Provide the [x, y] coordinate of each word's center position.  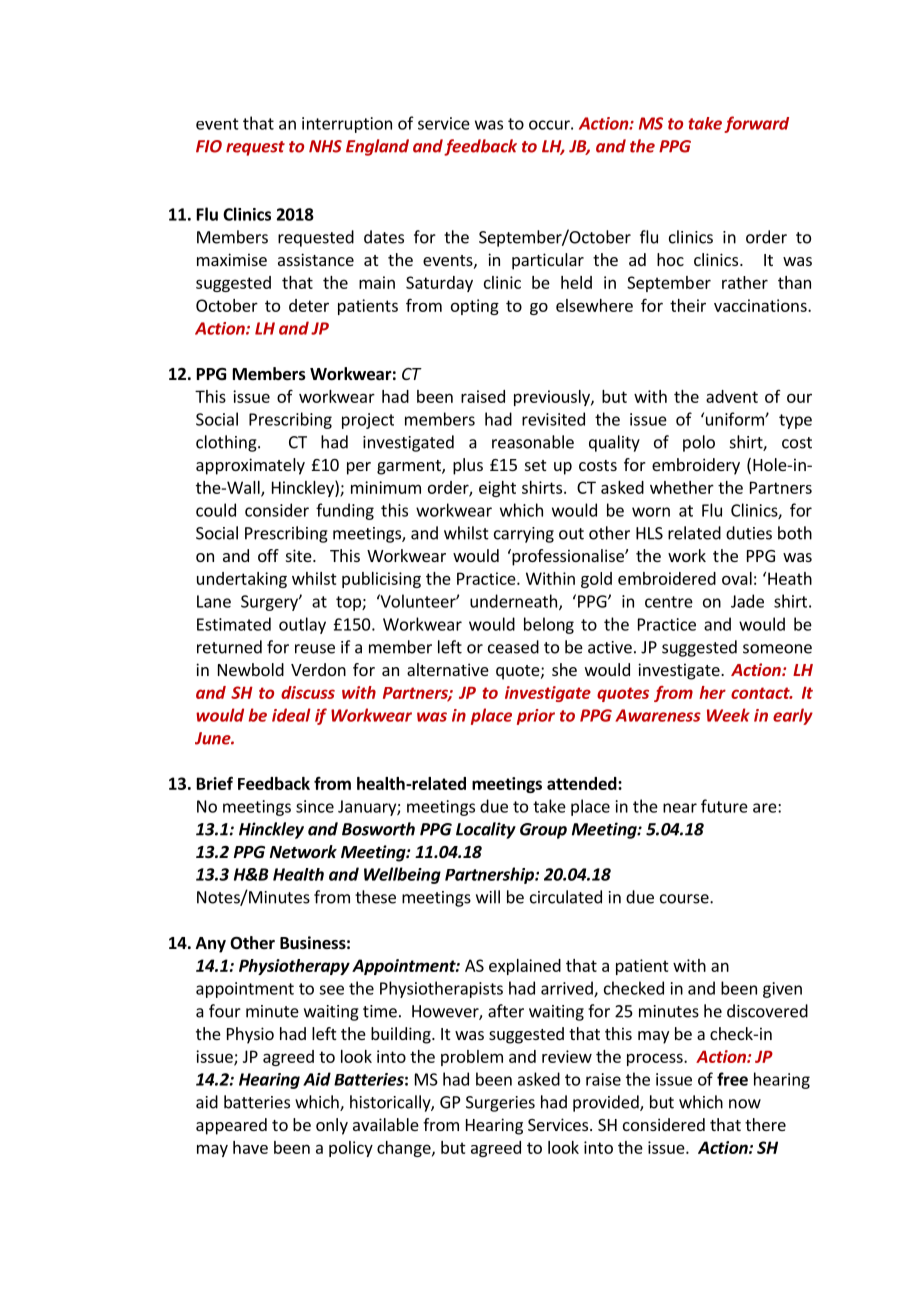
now [745, 1104]
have [250, 1147]
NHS [325, 146]
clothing [227, 443]
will [488, 897]
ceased [513, 647]
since [315, 806]
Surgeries [500, 1104]
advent [732, 396]
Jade [747, 601]
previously [553, 398]
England [377, 147]
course [685, 899]
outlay [302, 625]
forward [756, 124]
